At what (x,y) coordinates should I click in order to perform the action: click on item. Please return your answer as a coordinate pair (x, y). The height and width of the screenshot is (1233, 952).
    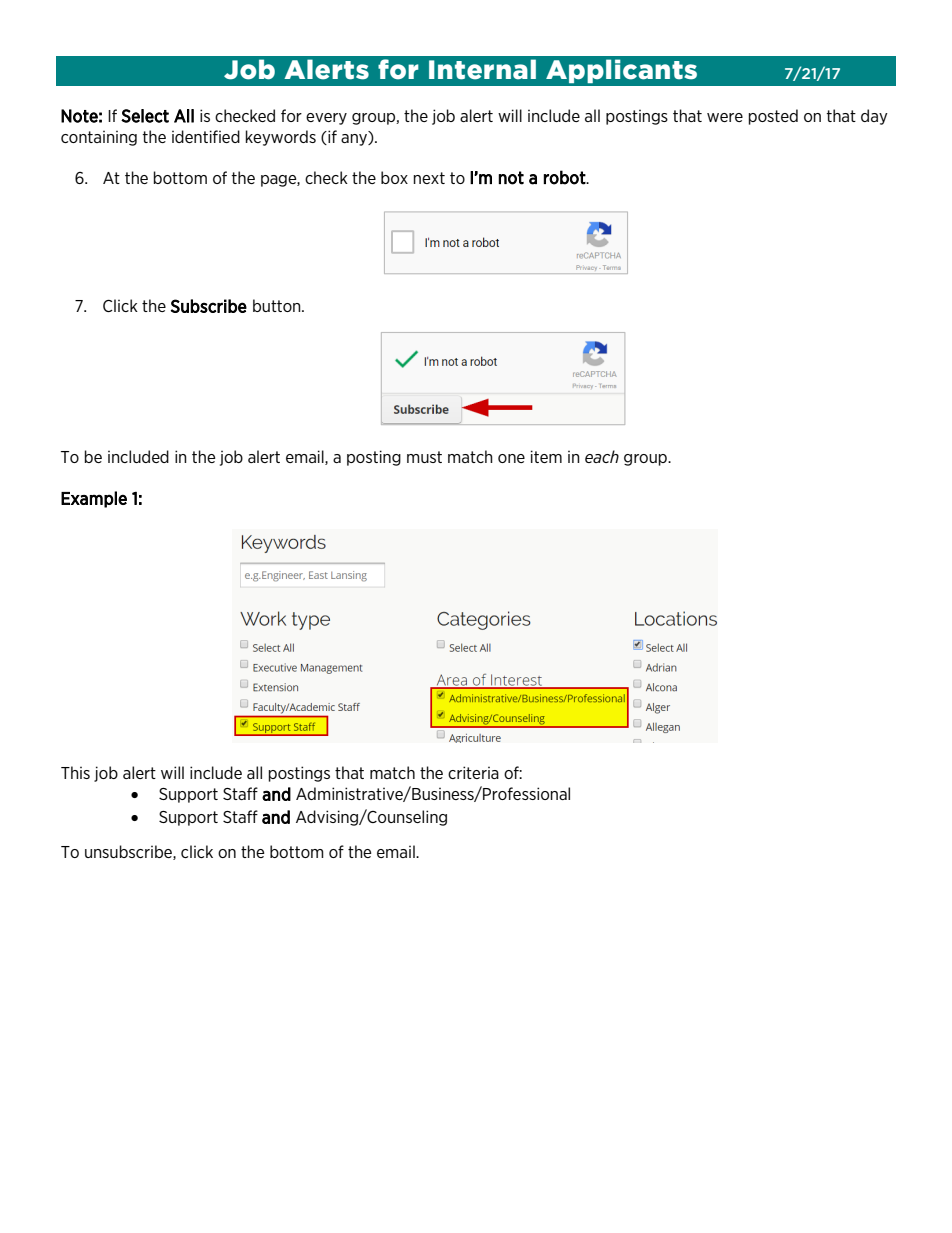
    Looking at the image, I should click on (546, 456).
